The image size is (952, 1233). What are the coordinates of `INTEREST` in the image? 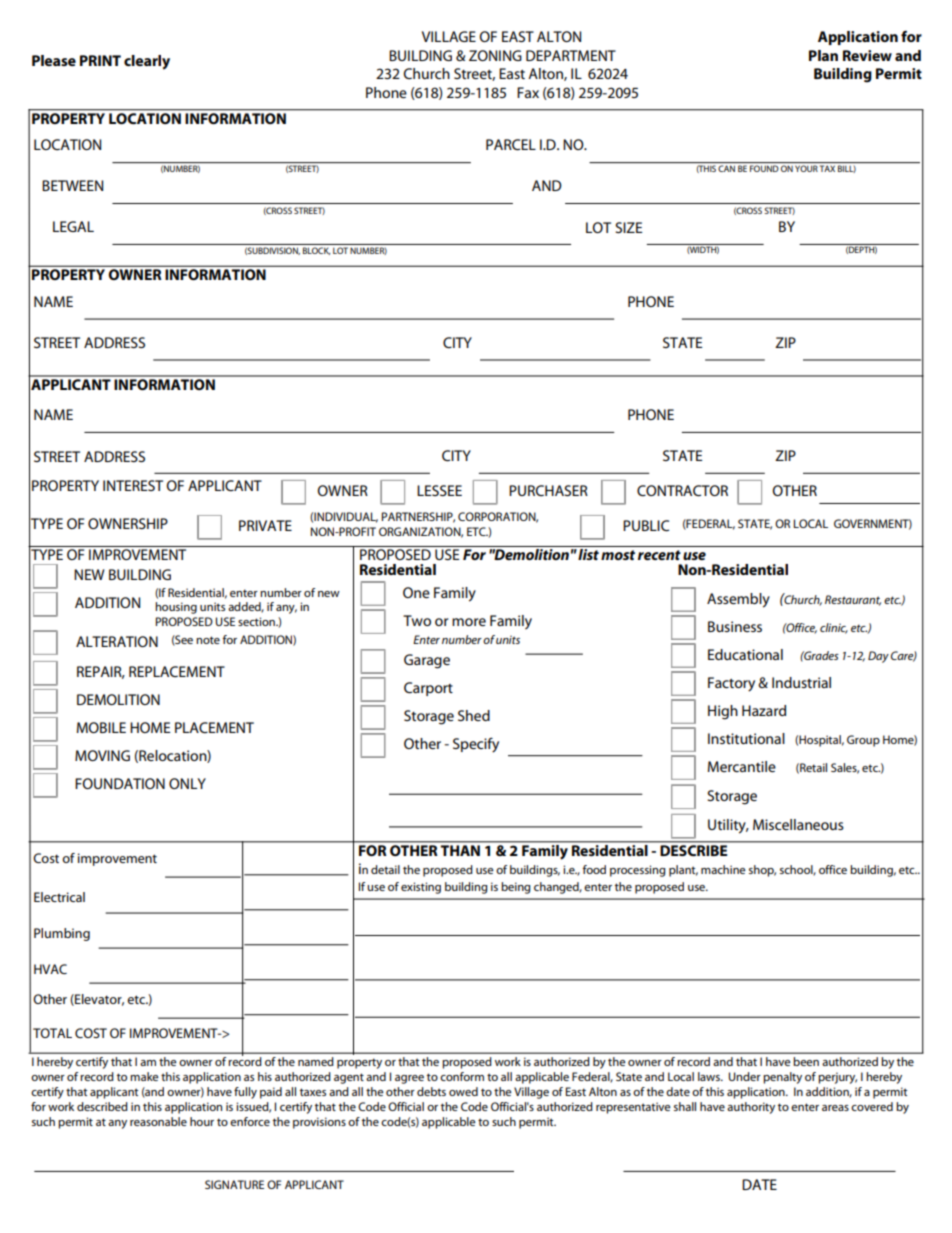 It's located at (133, 485).
